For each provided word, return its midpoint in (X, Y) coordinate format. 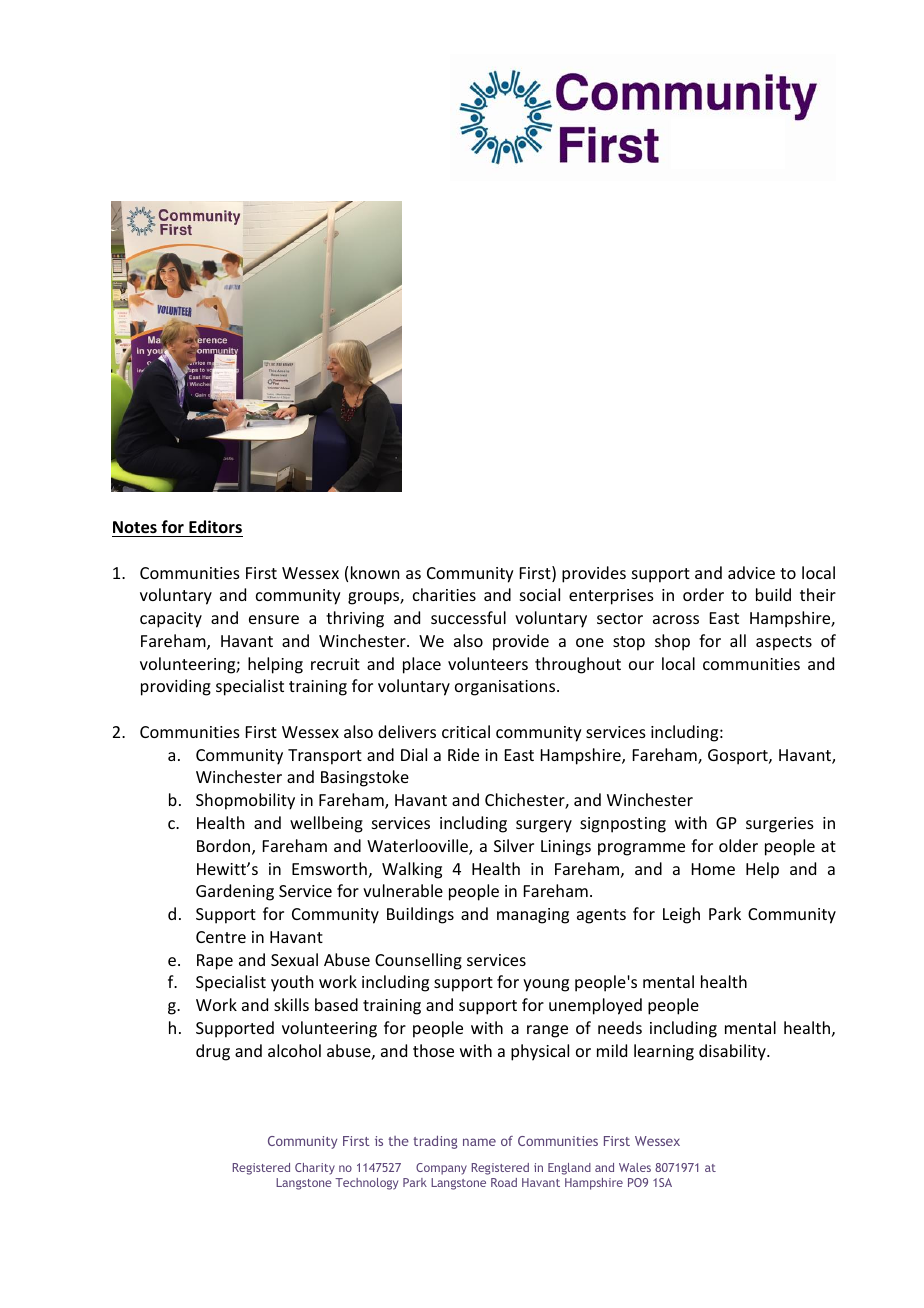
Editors (215, 526)
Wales (635, 1167)
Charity (315, 1169)
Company (441, 1169)
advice (751, 572)
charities (444, 594)
